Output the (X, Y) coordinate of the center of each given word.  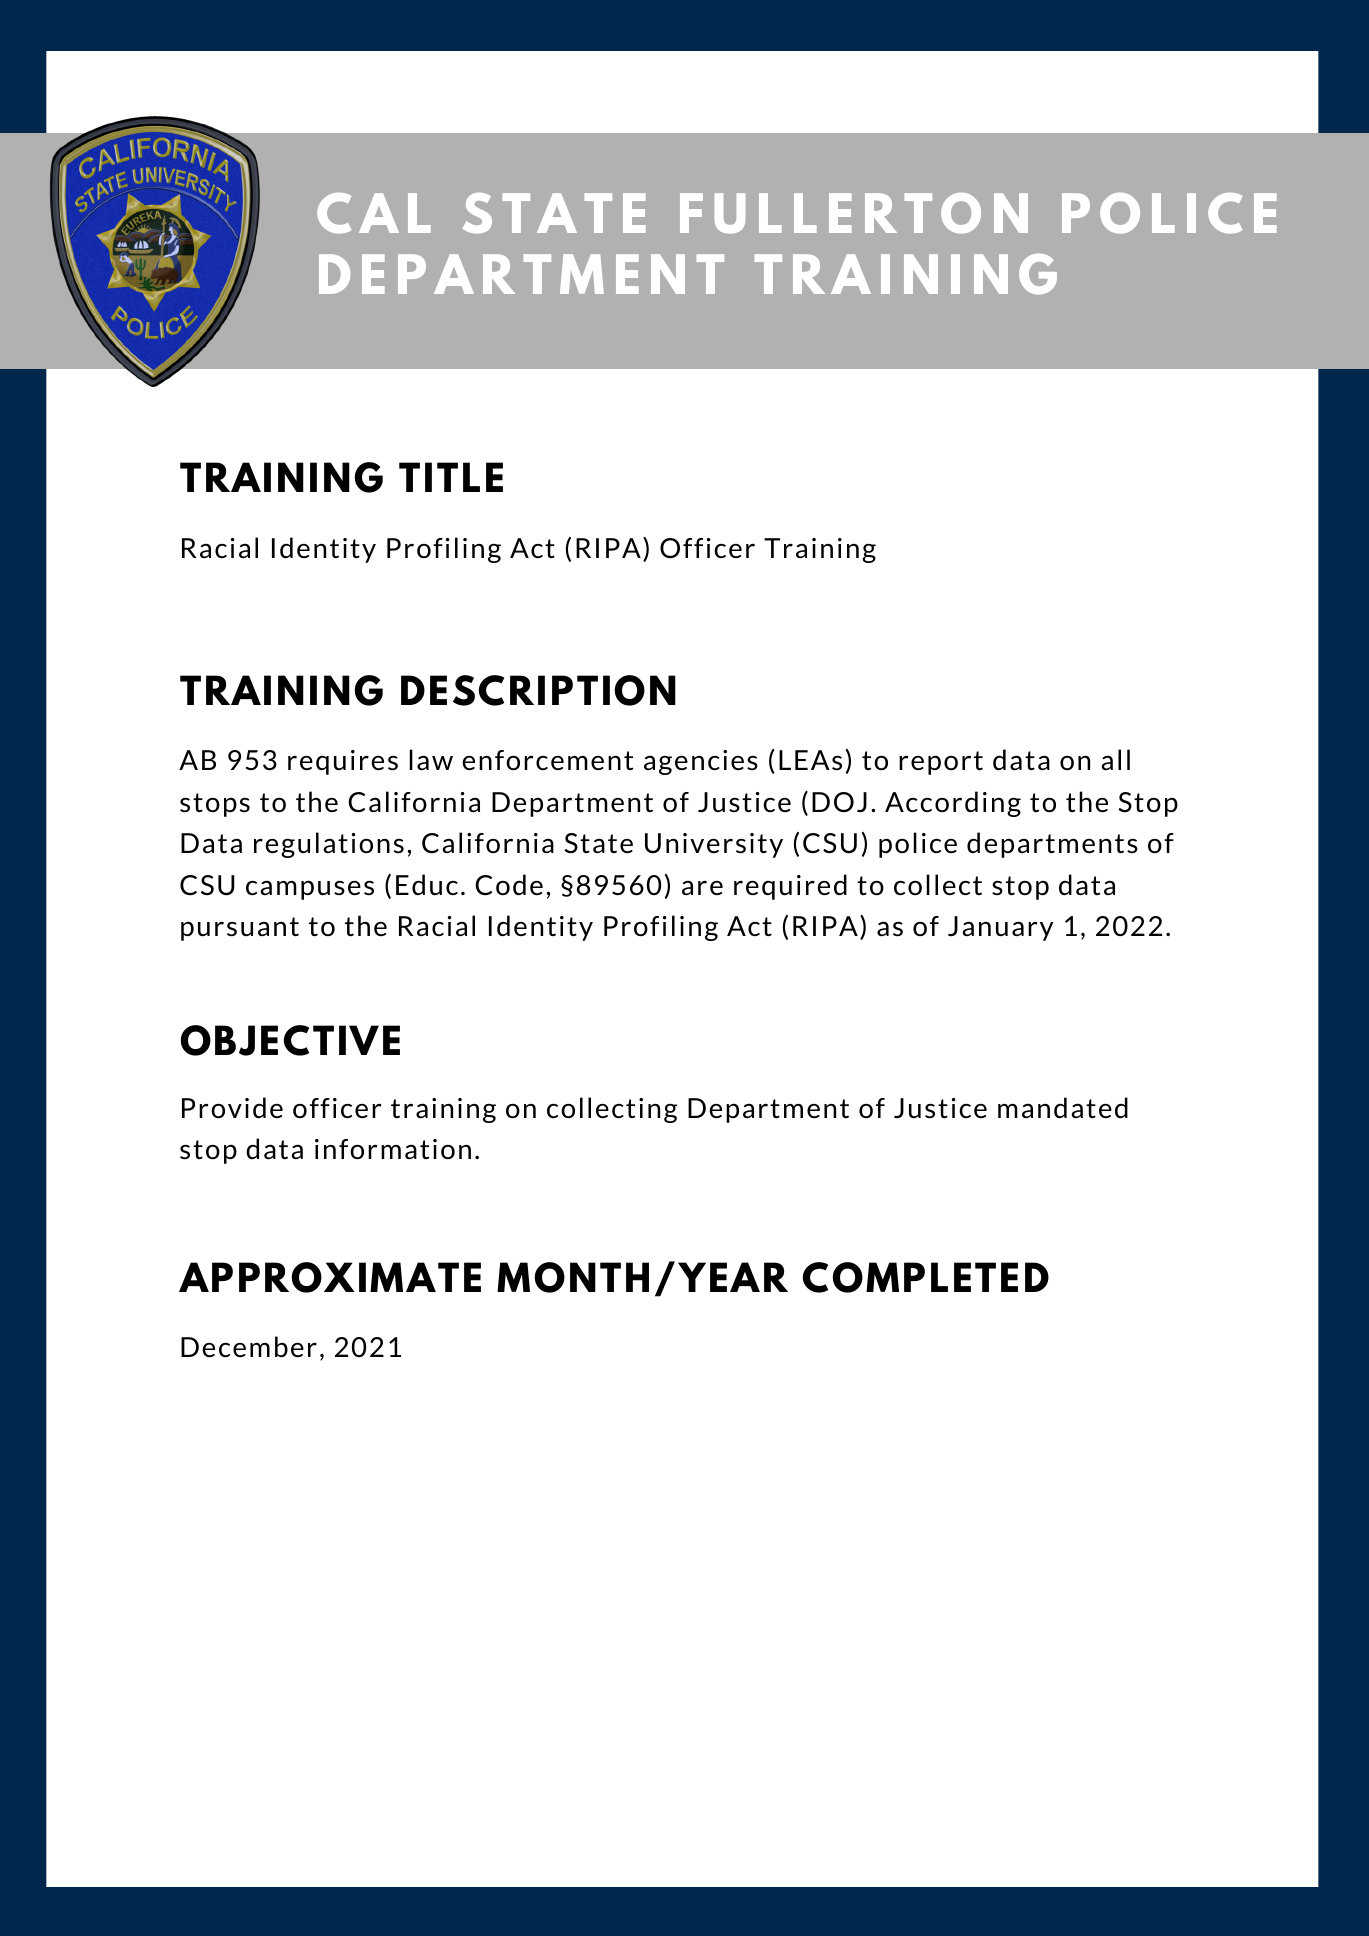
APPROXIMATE (330, 1277)
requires (343, 762)
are (702, 887)
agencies (701, 762)
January (1001, 928)
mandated (1063, 1107)
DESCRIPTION (538, 690)
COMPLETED (926, 1277)
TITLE (451, 477)
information (393, 1149)
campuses (310, 890)
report (941, 763)
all (1115, 759)
